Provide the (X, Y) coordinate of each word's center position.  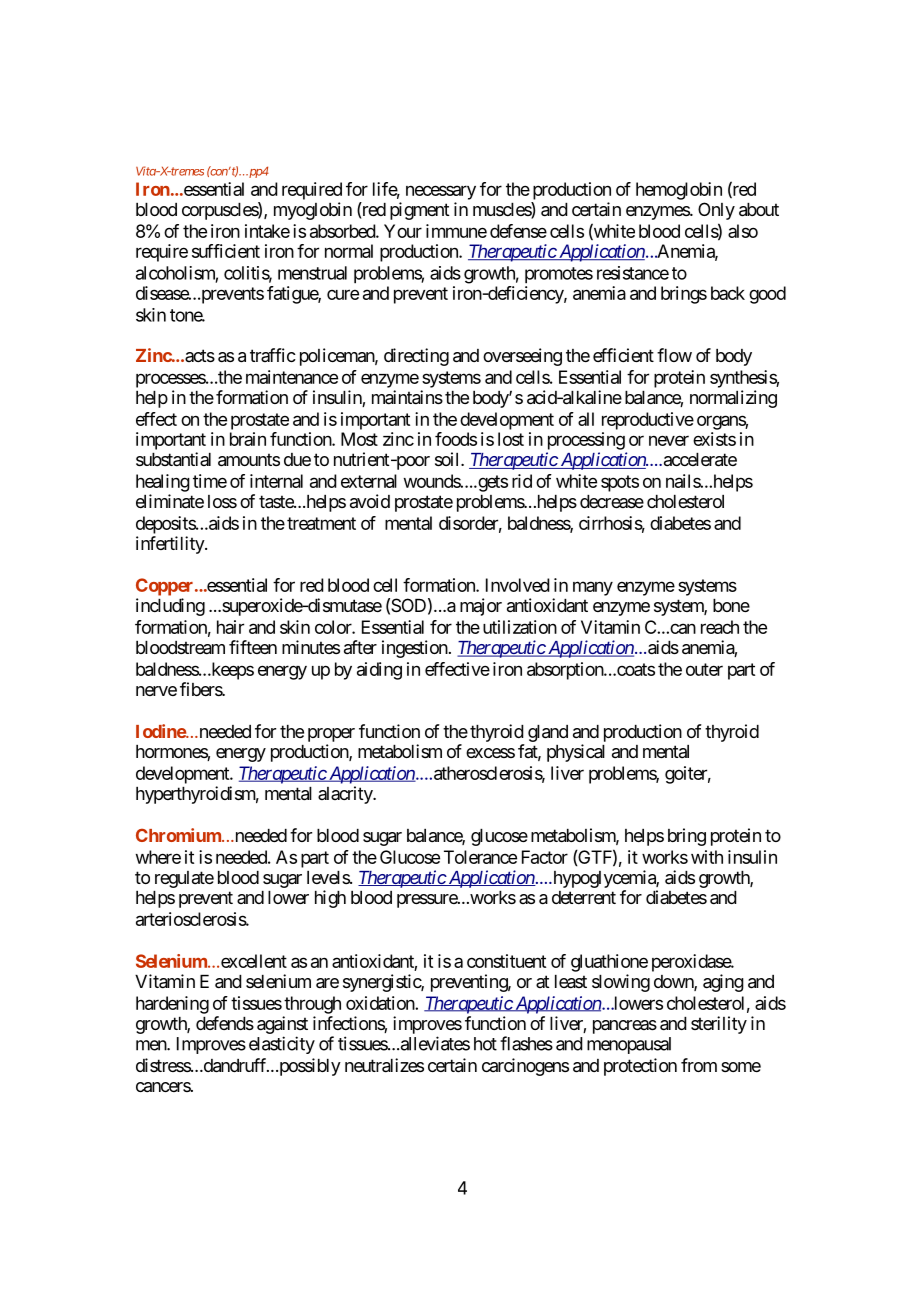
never (669, 440)
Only (716, 211)
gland (548, 733)
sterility (719, 1025)
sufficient (226, 251)
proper (331, 735)
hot (485, 1044)
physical (576, 753)
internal (276, 481)
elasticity (282, 1045)
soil (448, 459)
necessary (441, 192)
